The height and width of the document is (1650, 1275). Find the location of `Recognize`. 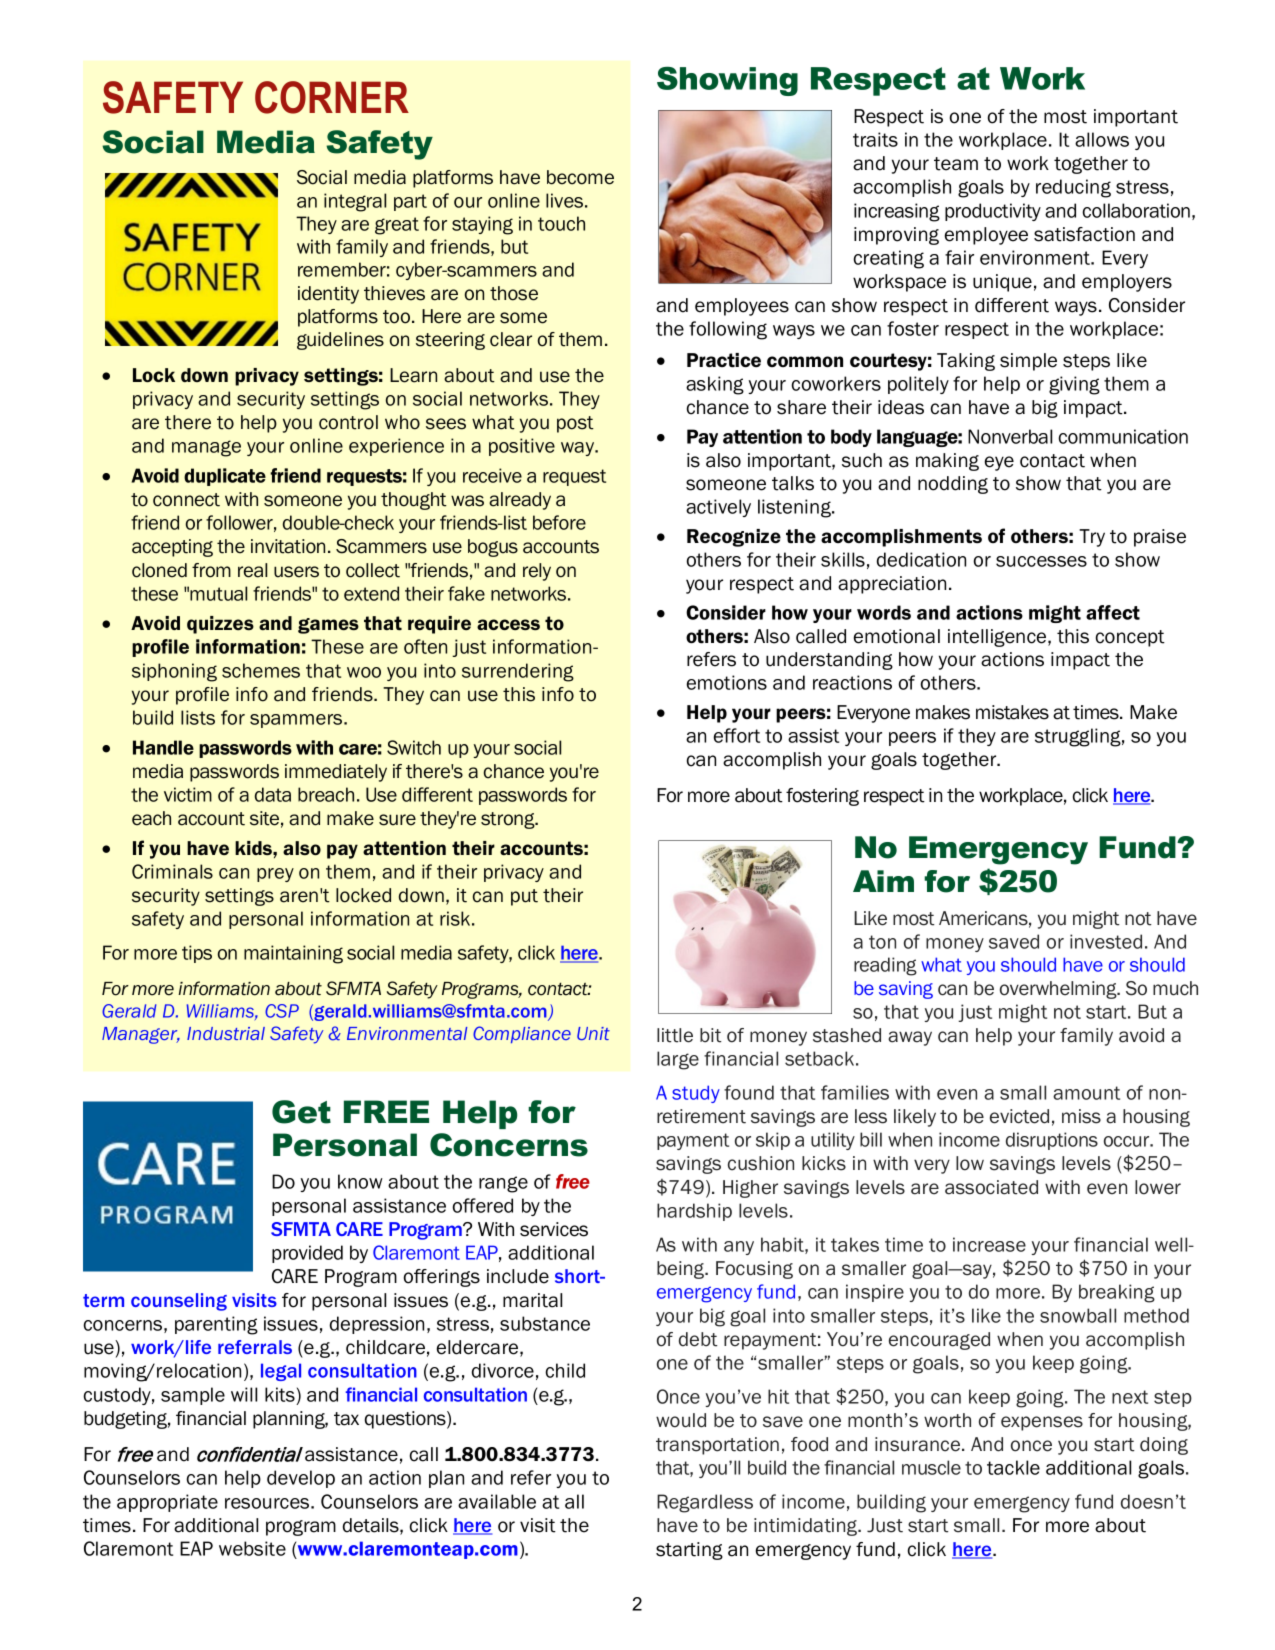

Recognize is located at coordinates (734, 538).
